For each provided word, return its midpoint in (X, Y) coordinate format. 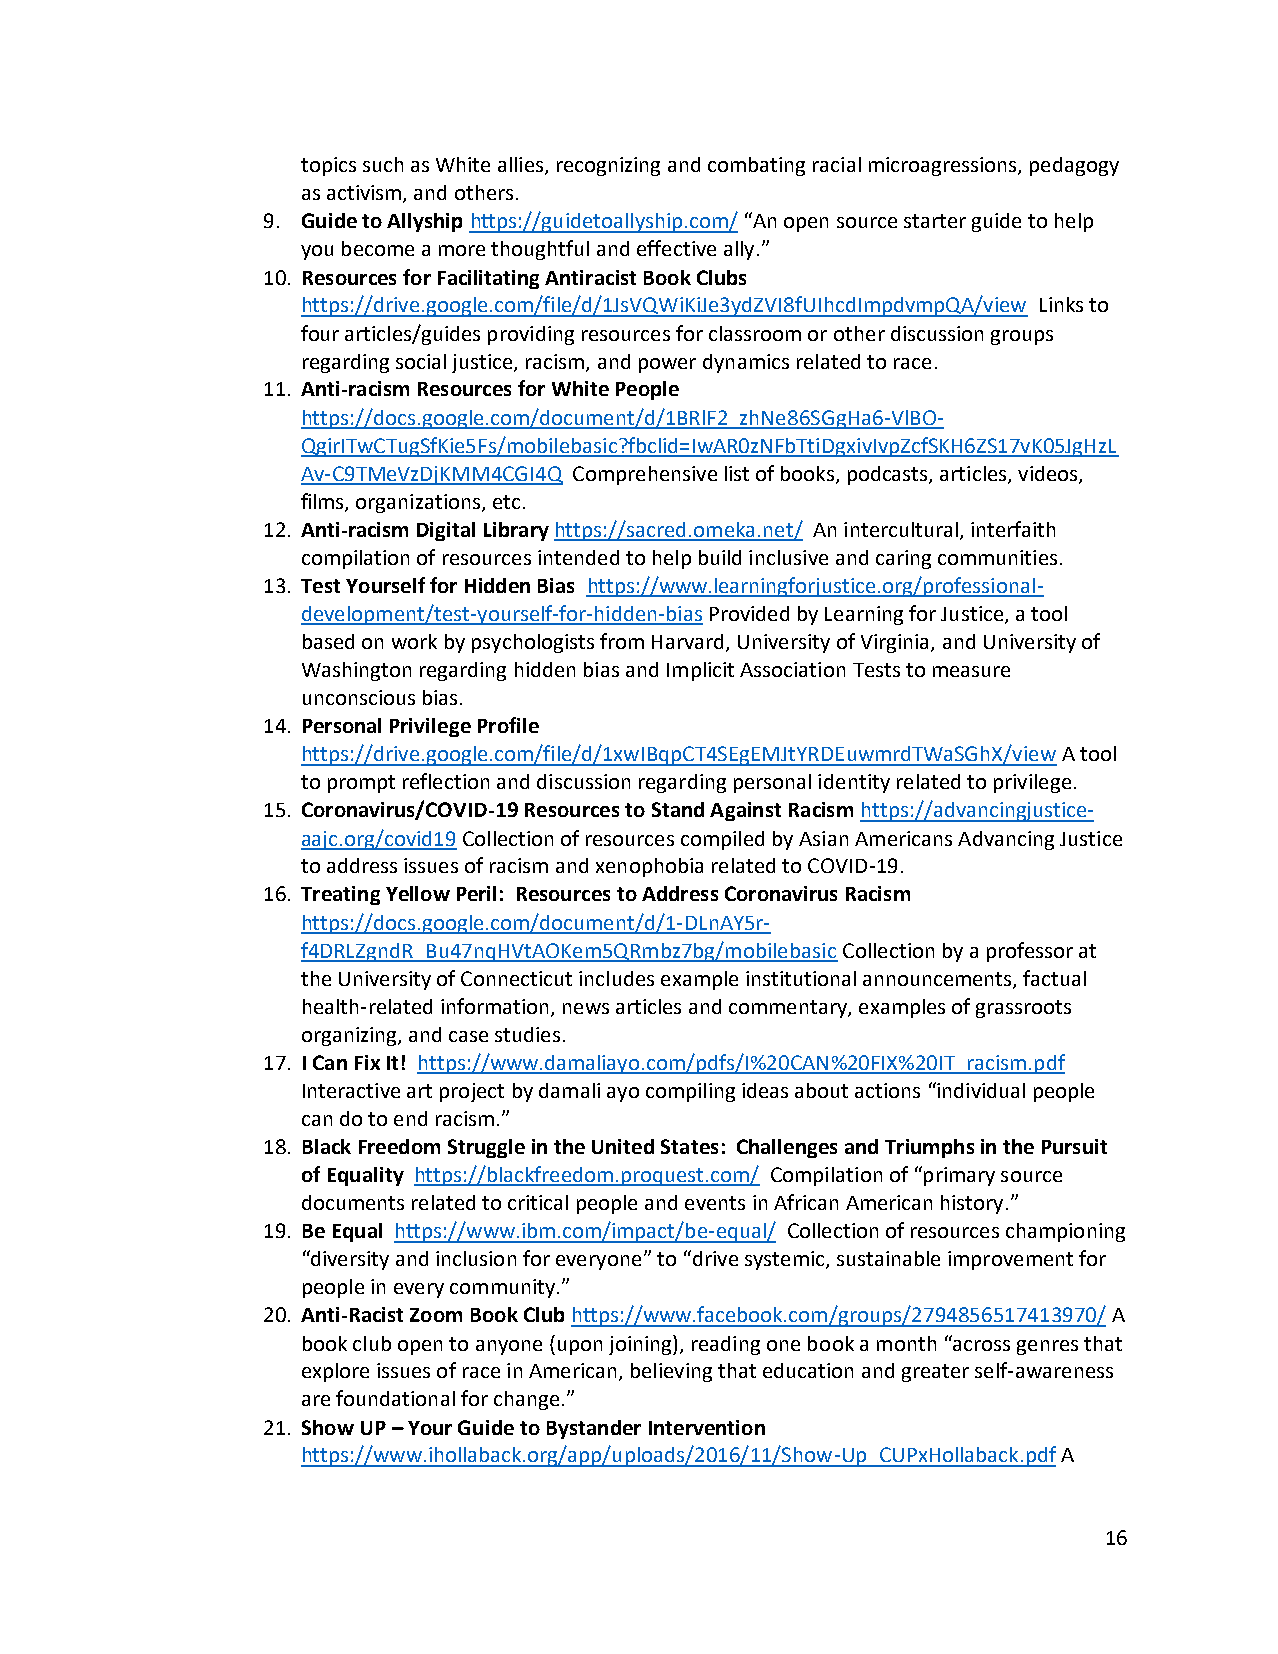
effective (676, 248)
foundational (395, 1398)
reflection (446, 781)
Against (745, 811)
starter (935, 221)
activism (364, 192)
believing (671, 1372)
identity (854, 783)
